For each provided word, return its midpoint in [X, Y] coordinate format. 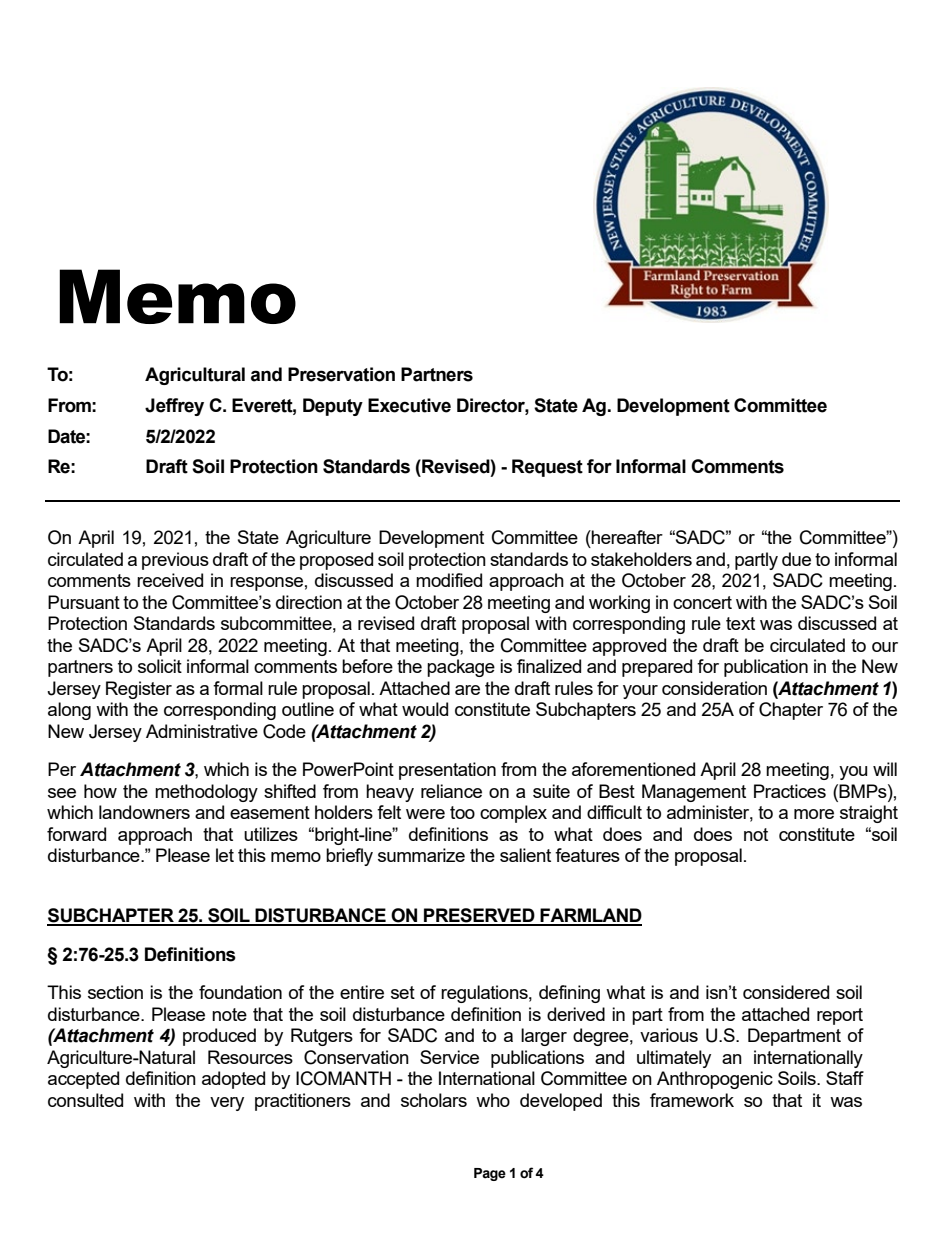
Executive [409, 405]
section [115, 992]
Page [490, 1174]
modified [449, 580]
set [403, 992]
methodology [206, 793]
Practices [790, 791]
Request [547, 468]
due [796, 559]
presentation [447, 771]
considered [786, 992]
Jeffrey [174, 407]
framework [692, 1100]
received [170, 580]
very [227, 1104]
